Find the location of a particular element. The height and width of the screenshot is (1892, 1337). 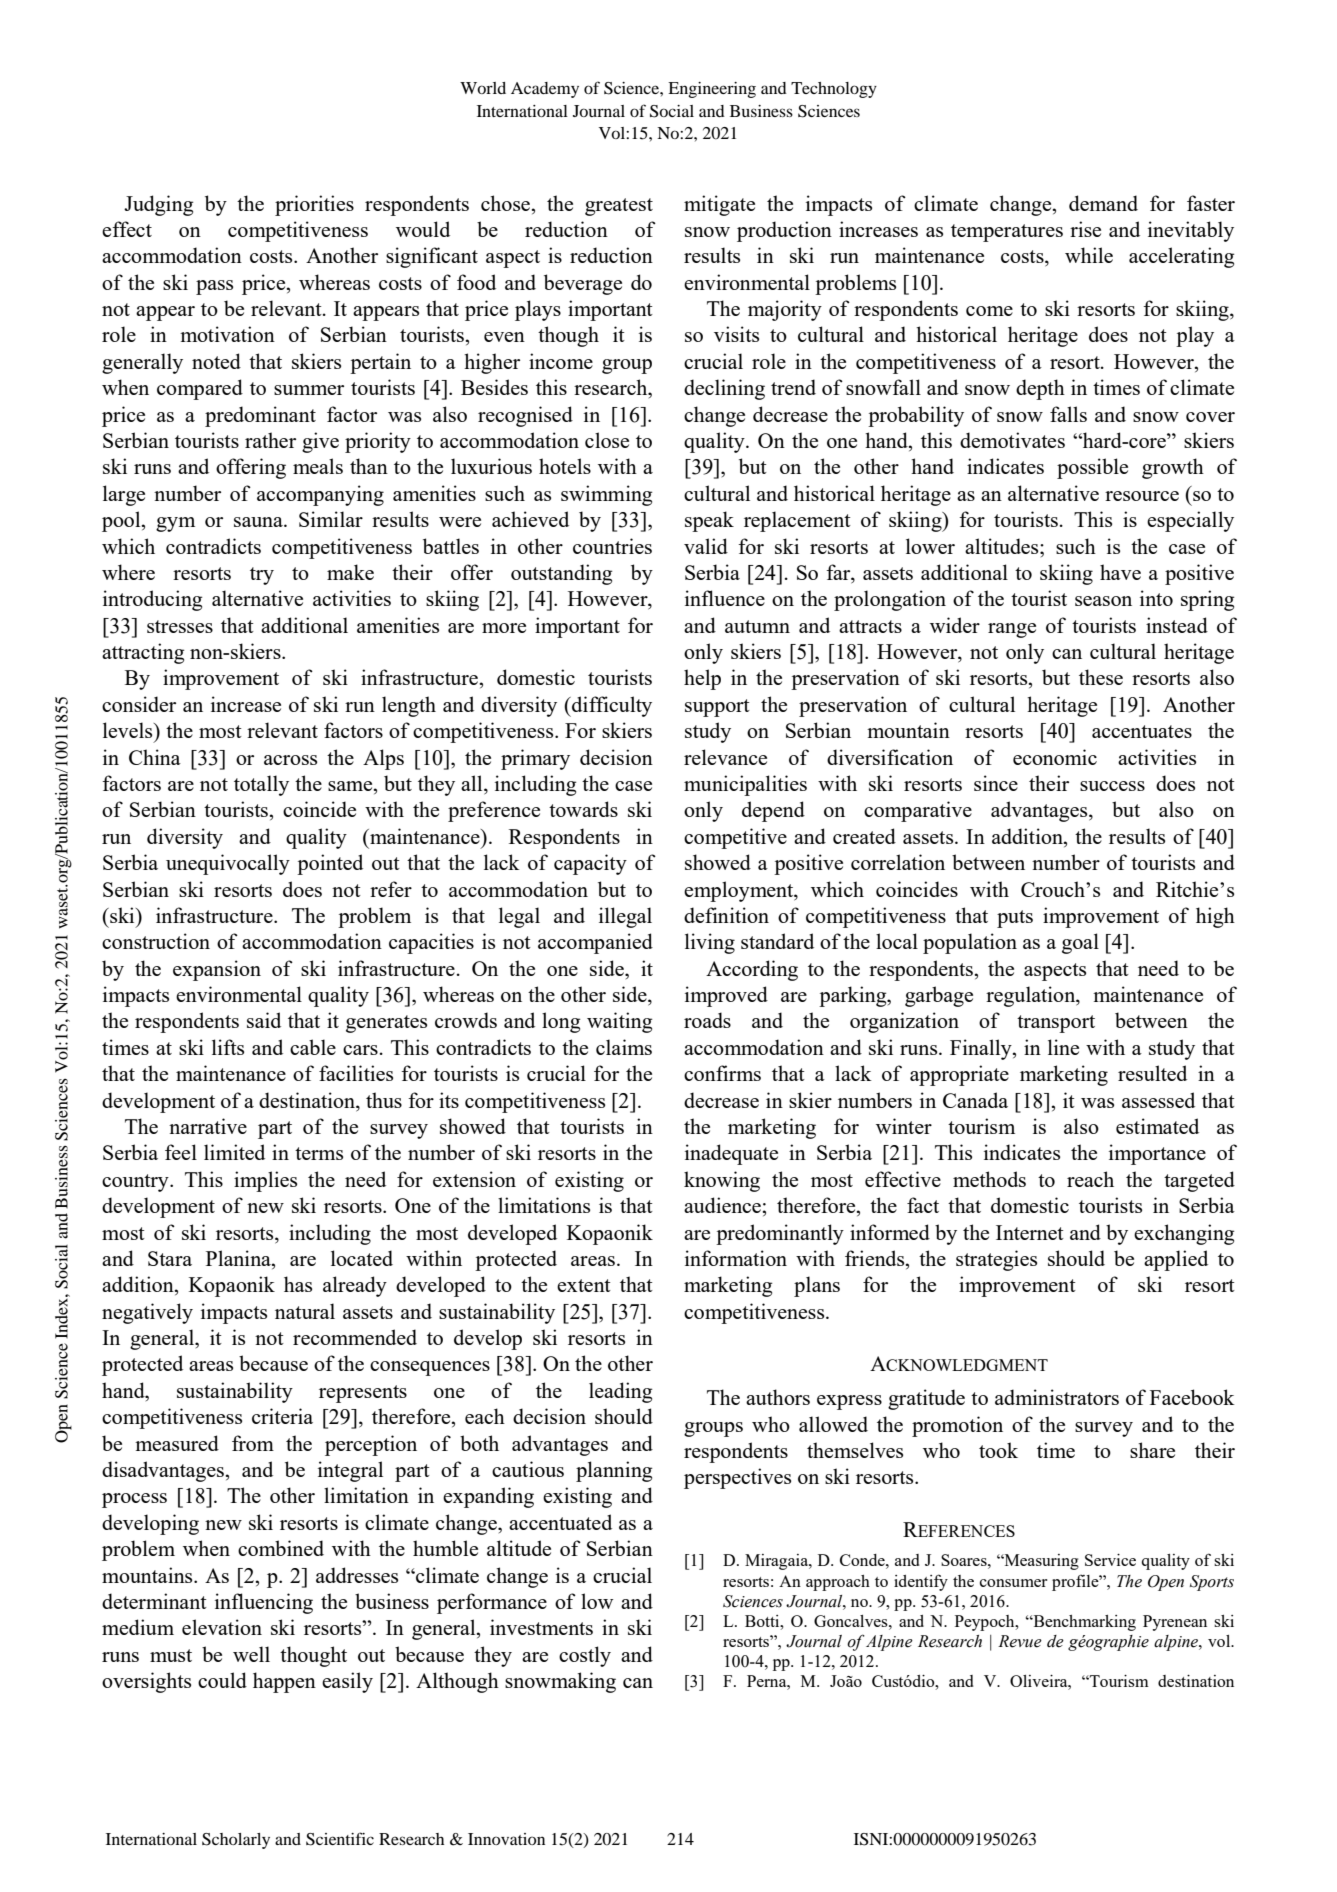

these is located at coordinates (1101, 677).
